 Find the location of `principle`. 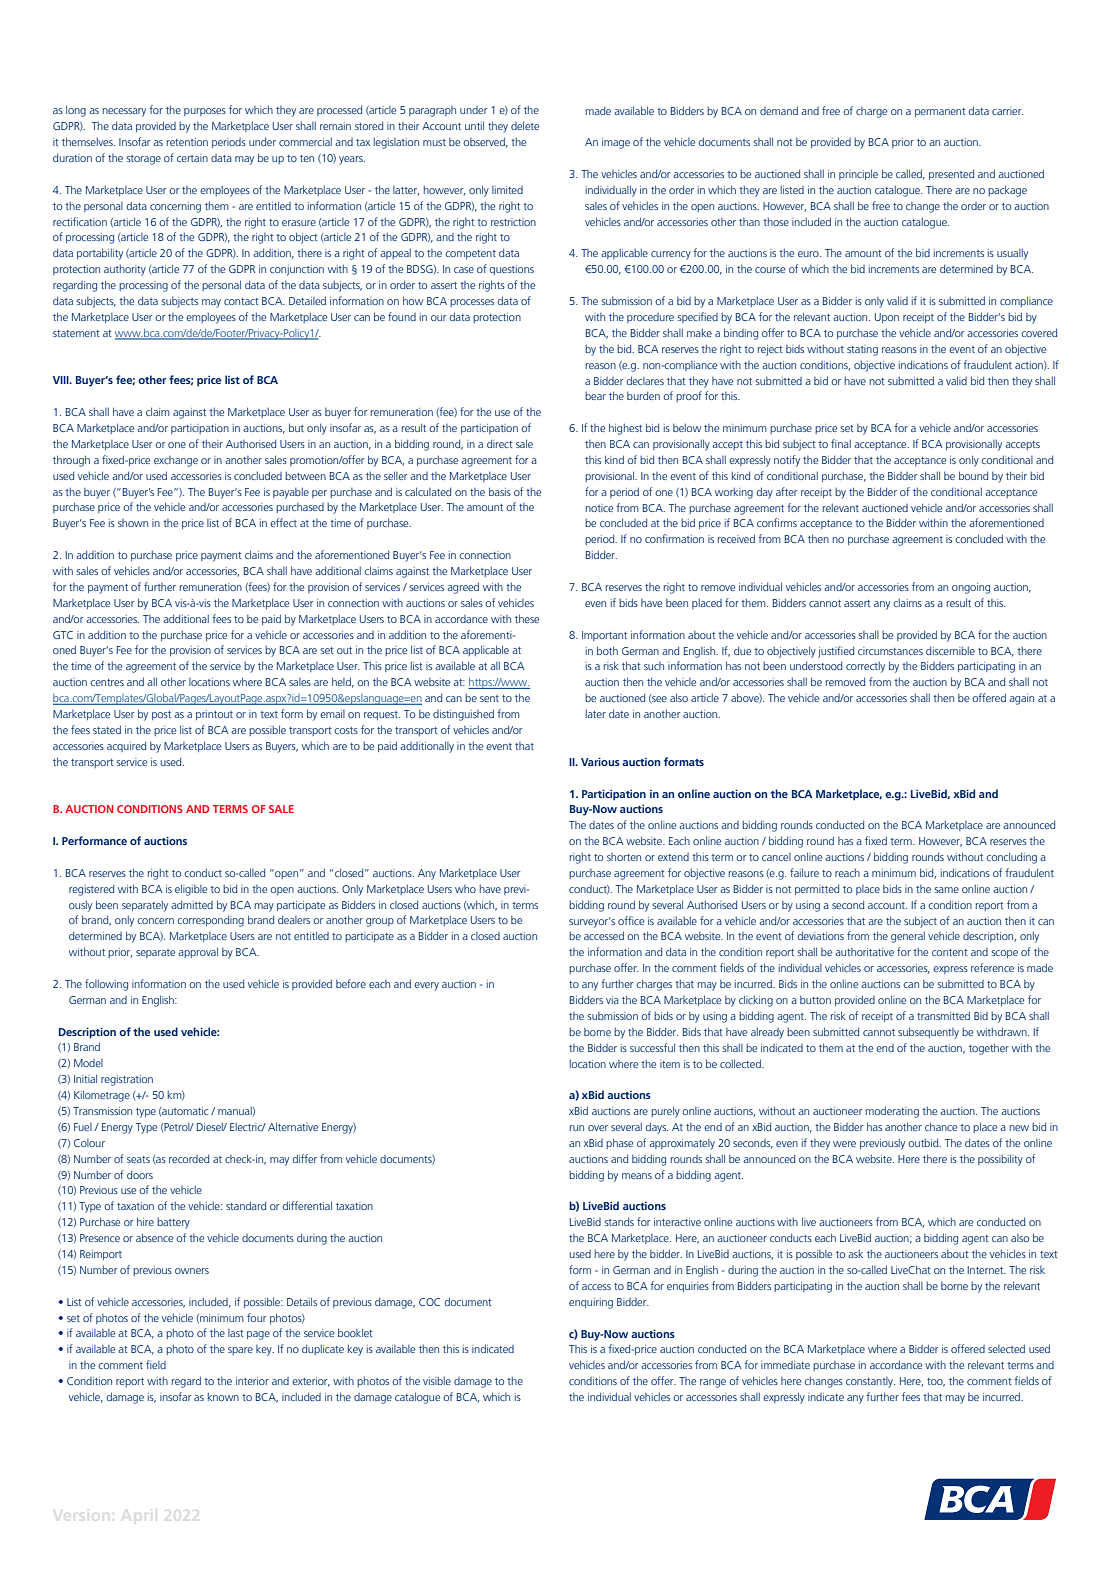

principle is located at coordinates (858, 174).
